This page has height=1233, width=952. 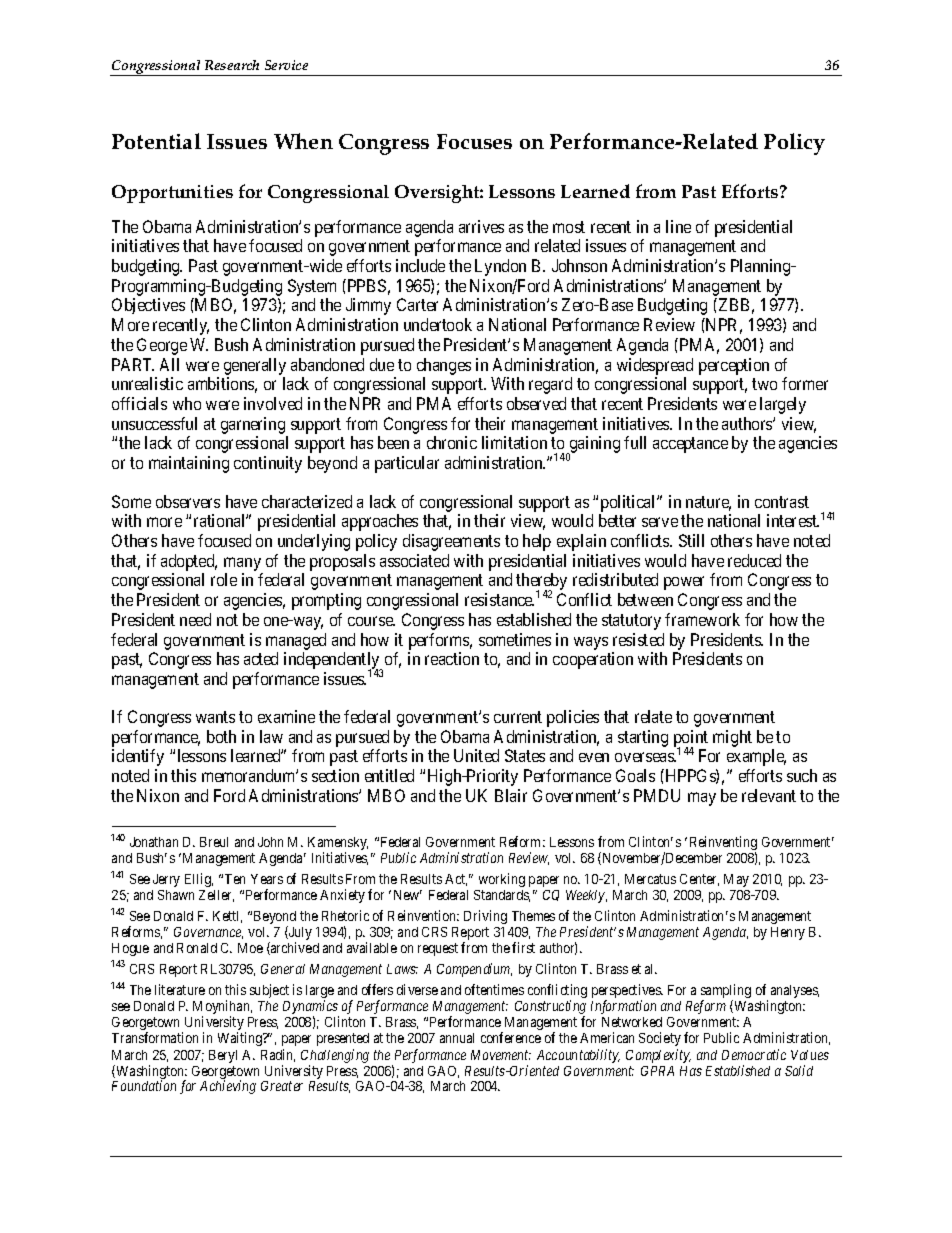 I want to click on many, so click(x=242, y=564).
